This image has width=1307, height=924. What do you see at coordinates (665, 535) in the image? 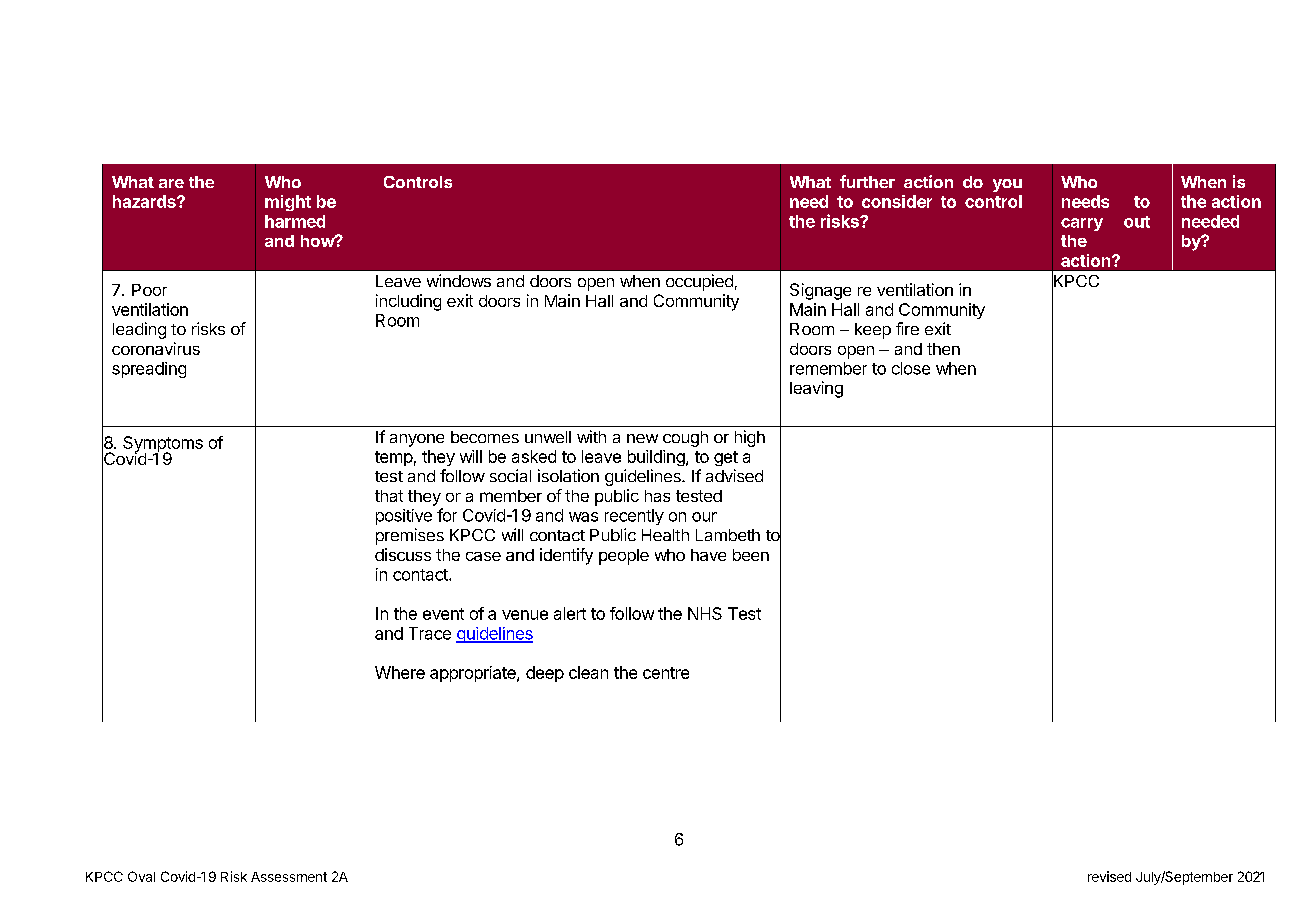
I see `Health` at bounding box center [665, 535].
